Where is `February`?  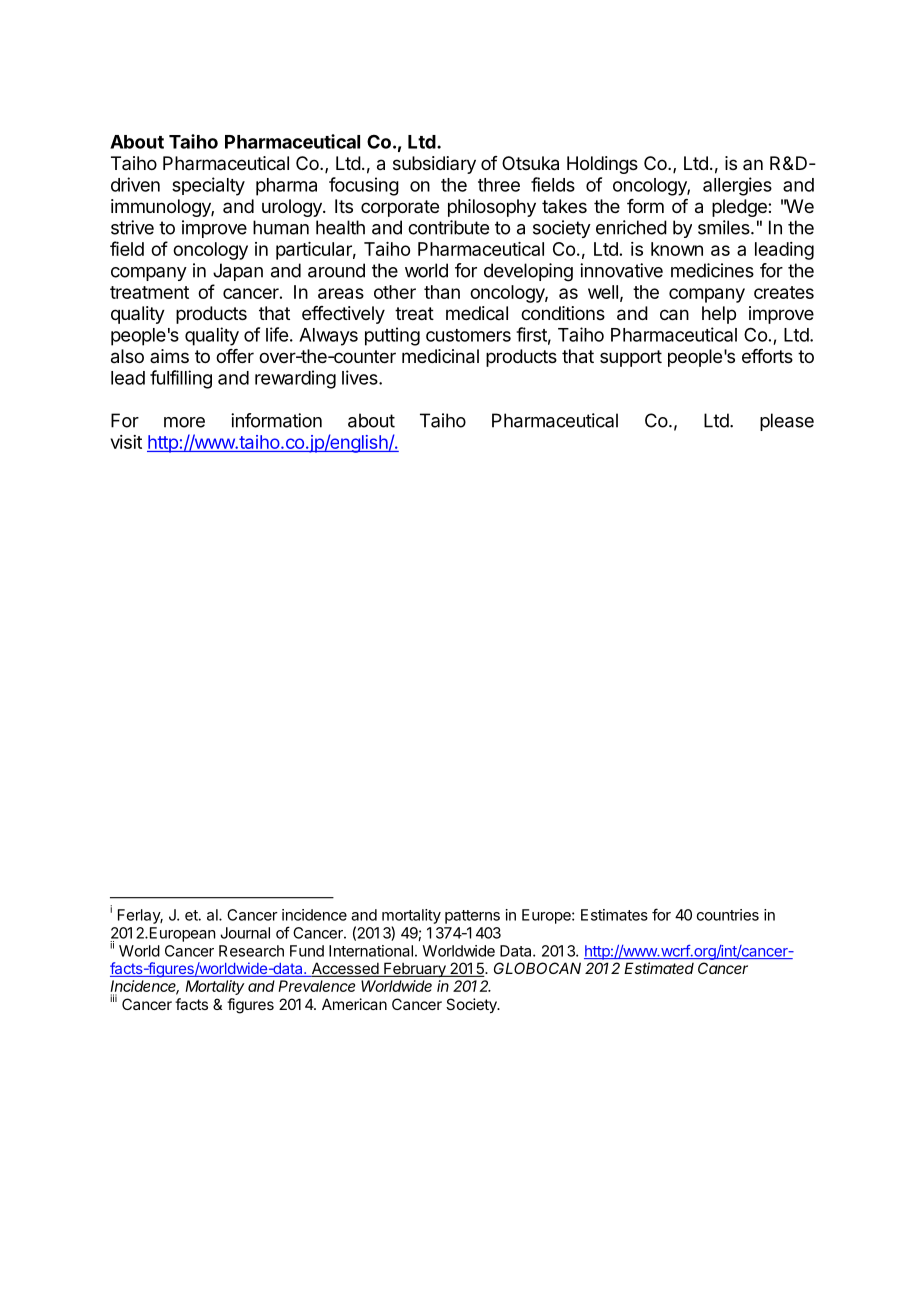 February is located at coordinates (415, 969).
